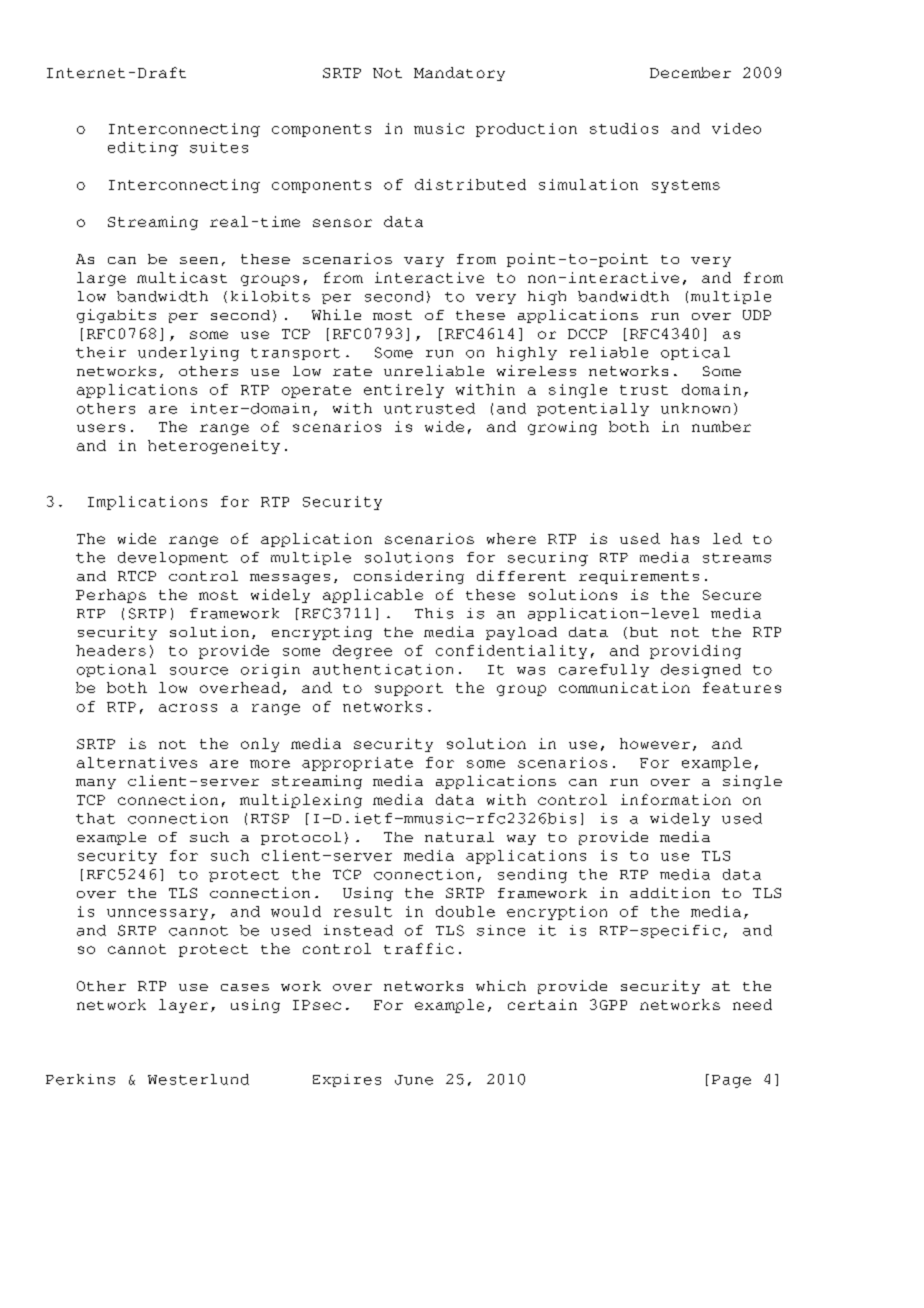  Describe the element at coordinates (198, 1079) in the page. I see `Westerlund` at that location.
